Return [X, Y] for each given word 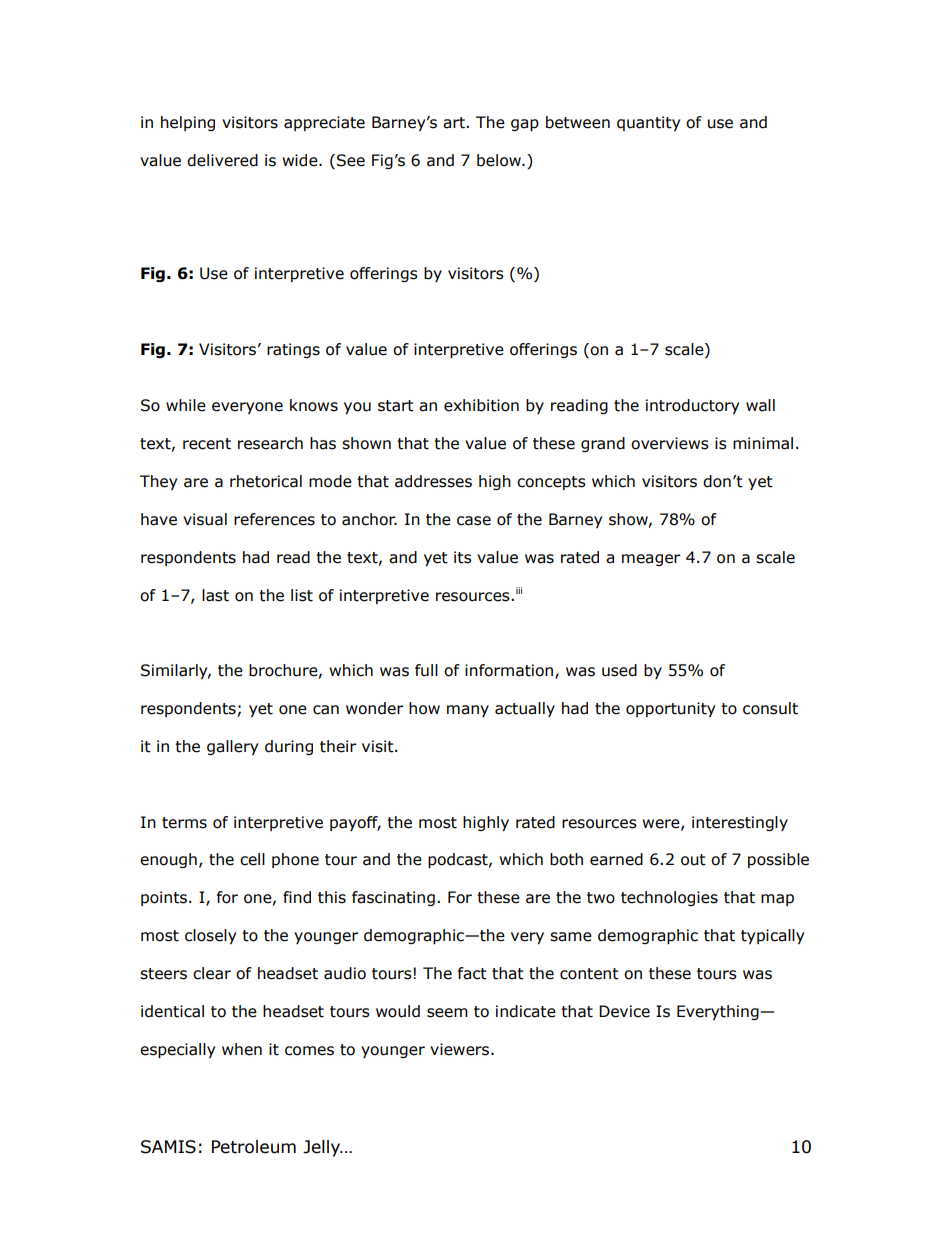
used [619, 670]
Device [624, 1011]
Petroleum [254, 1147]
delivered [222, 160]
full [426, 670]
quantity [648, 123]
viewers [461, 1049]
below [500, 160]
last [215, 595]
